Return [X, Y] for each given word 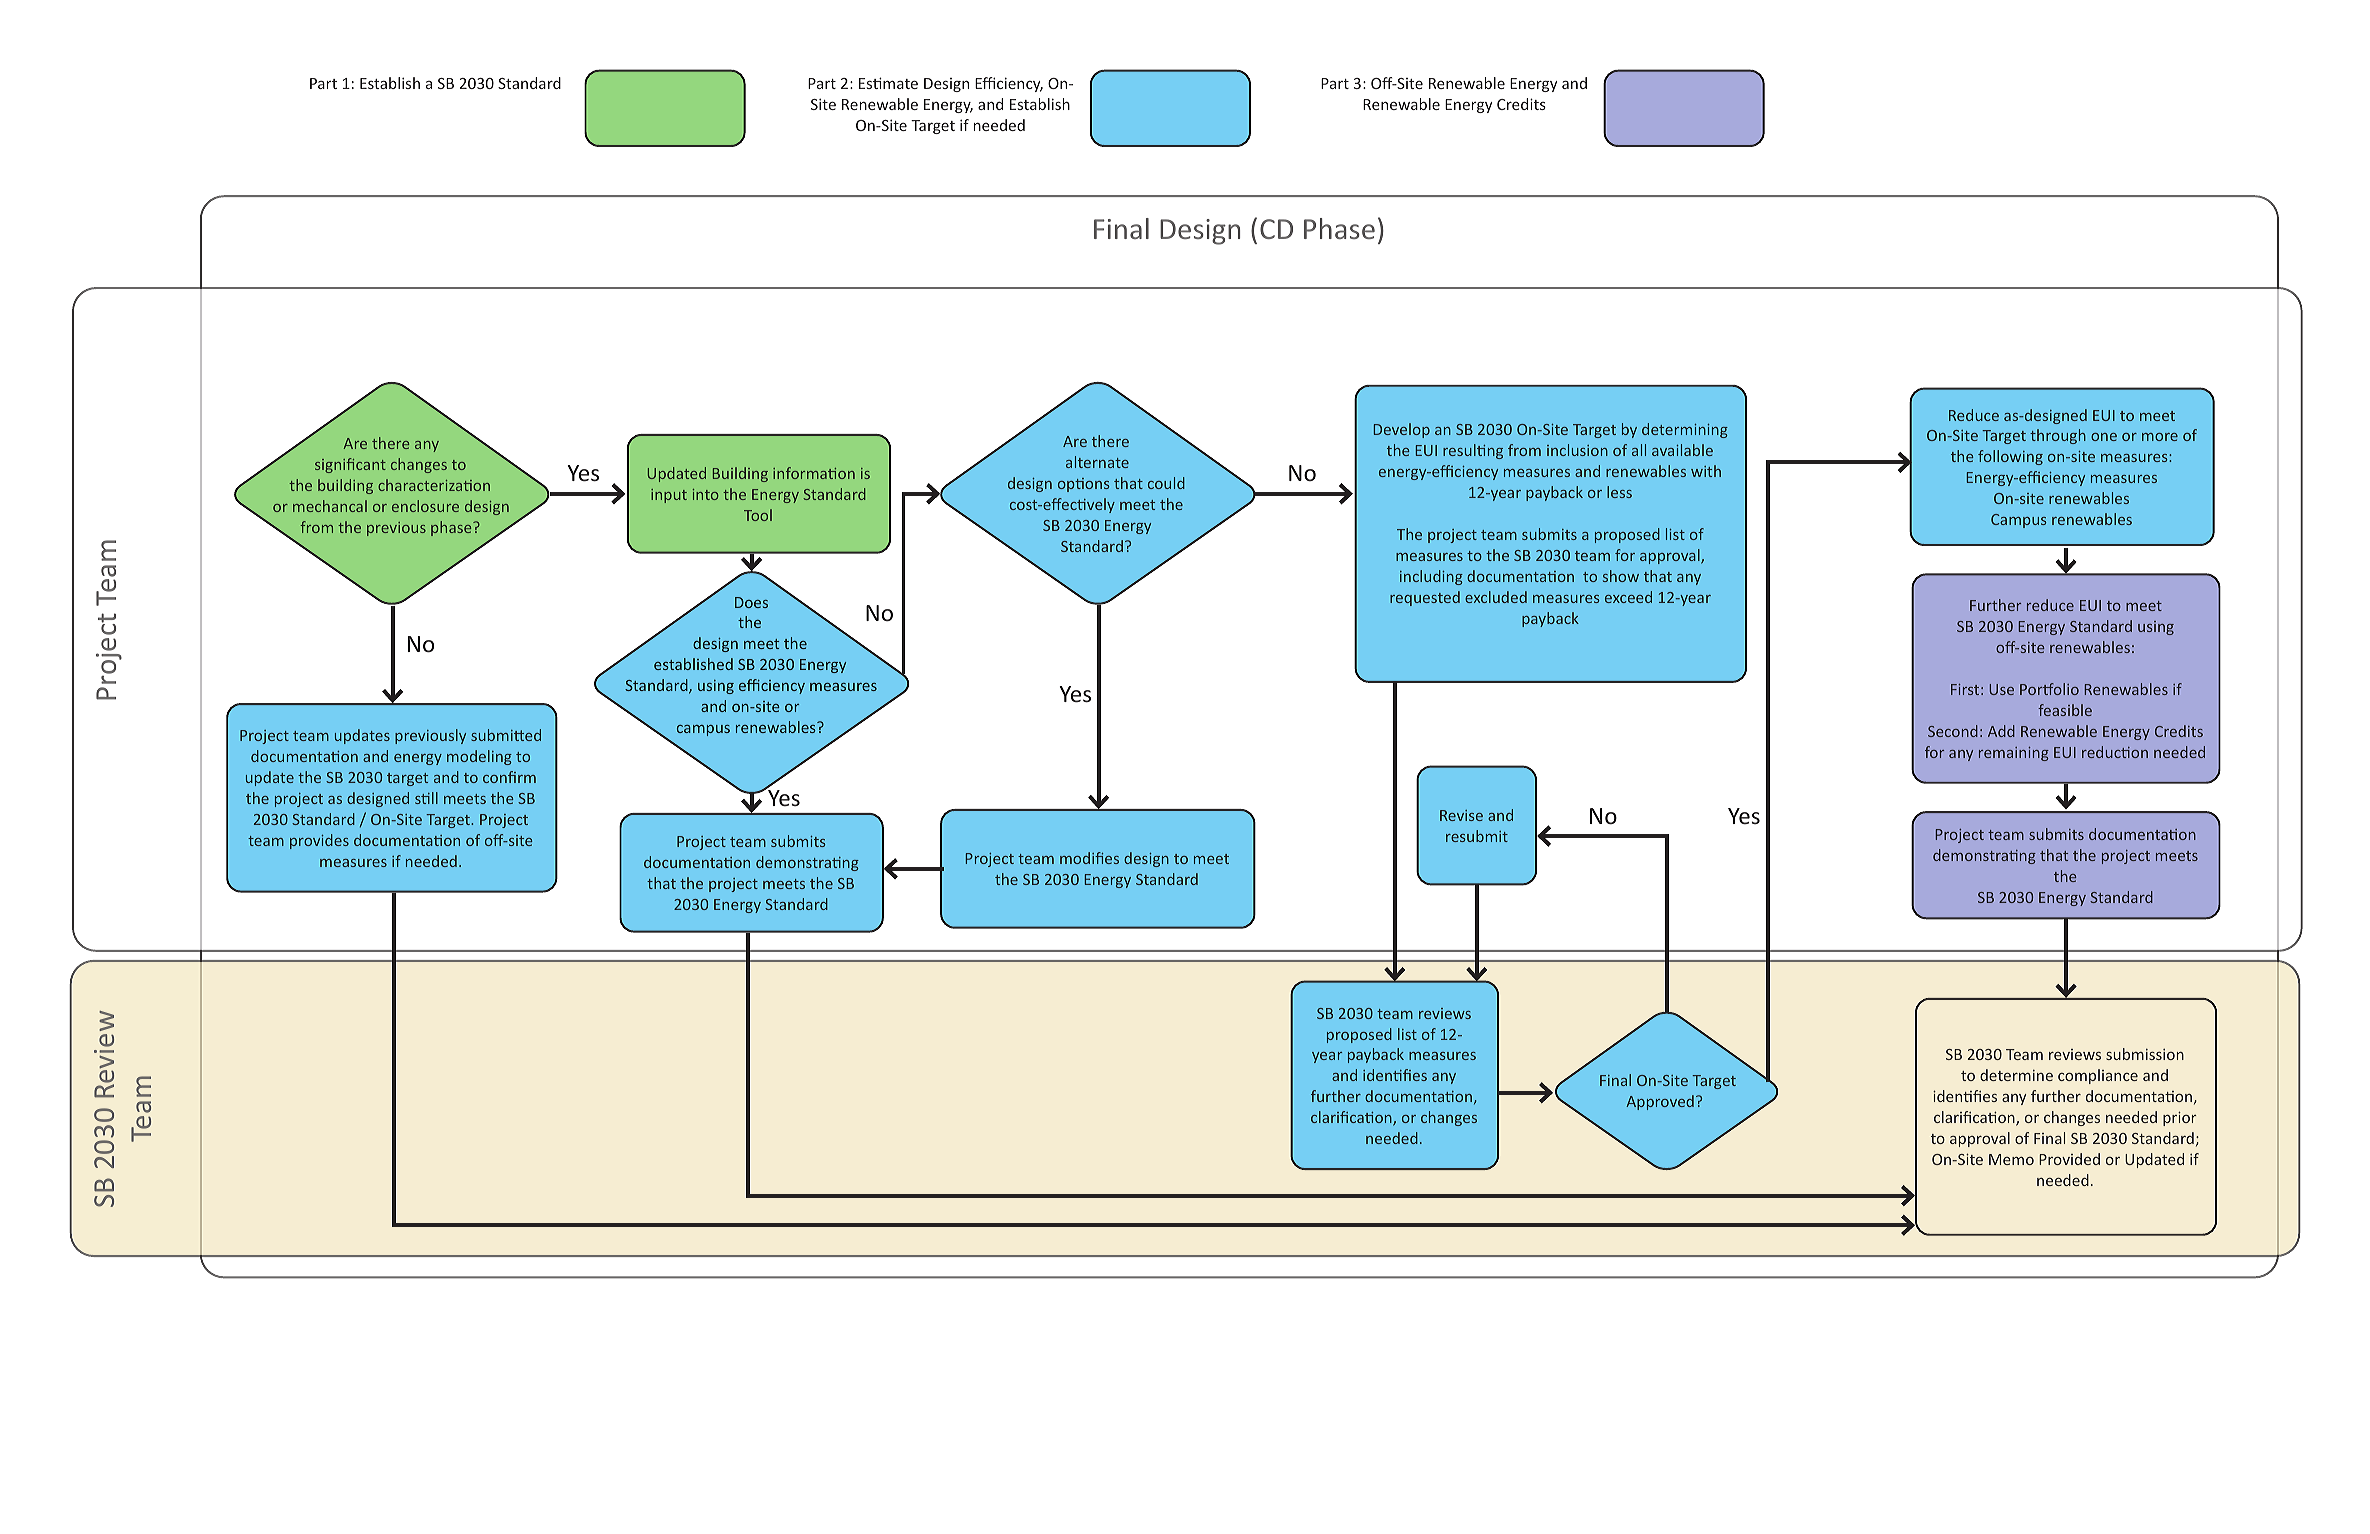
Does [751, 602]
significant [350, 465]
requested [1425, 598]
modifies [1089, 858]
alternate [1097, 462]
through [2058, 436]
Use [2002, 689]
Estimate [888, 83]
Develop [1402, 430]
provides [319, 841]
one [2104, 437]
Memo [2011, 1159]
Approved [1660, 1102]
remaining [2014, 754]
